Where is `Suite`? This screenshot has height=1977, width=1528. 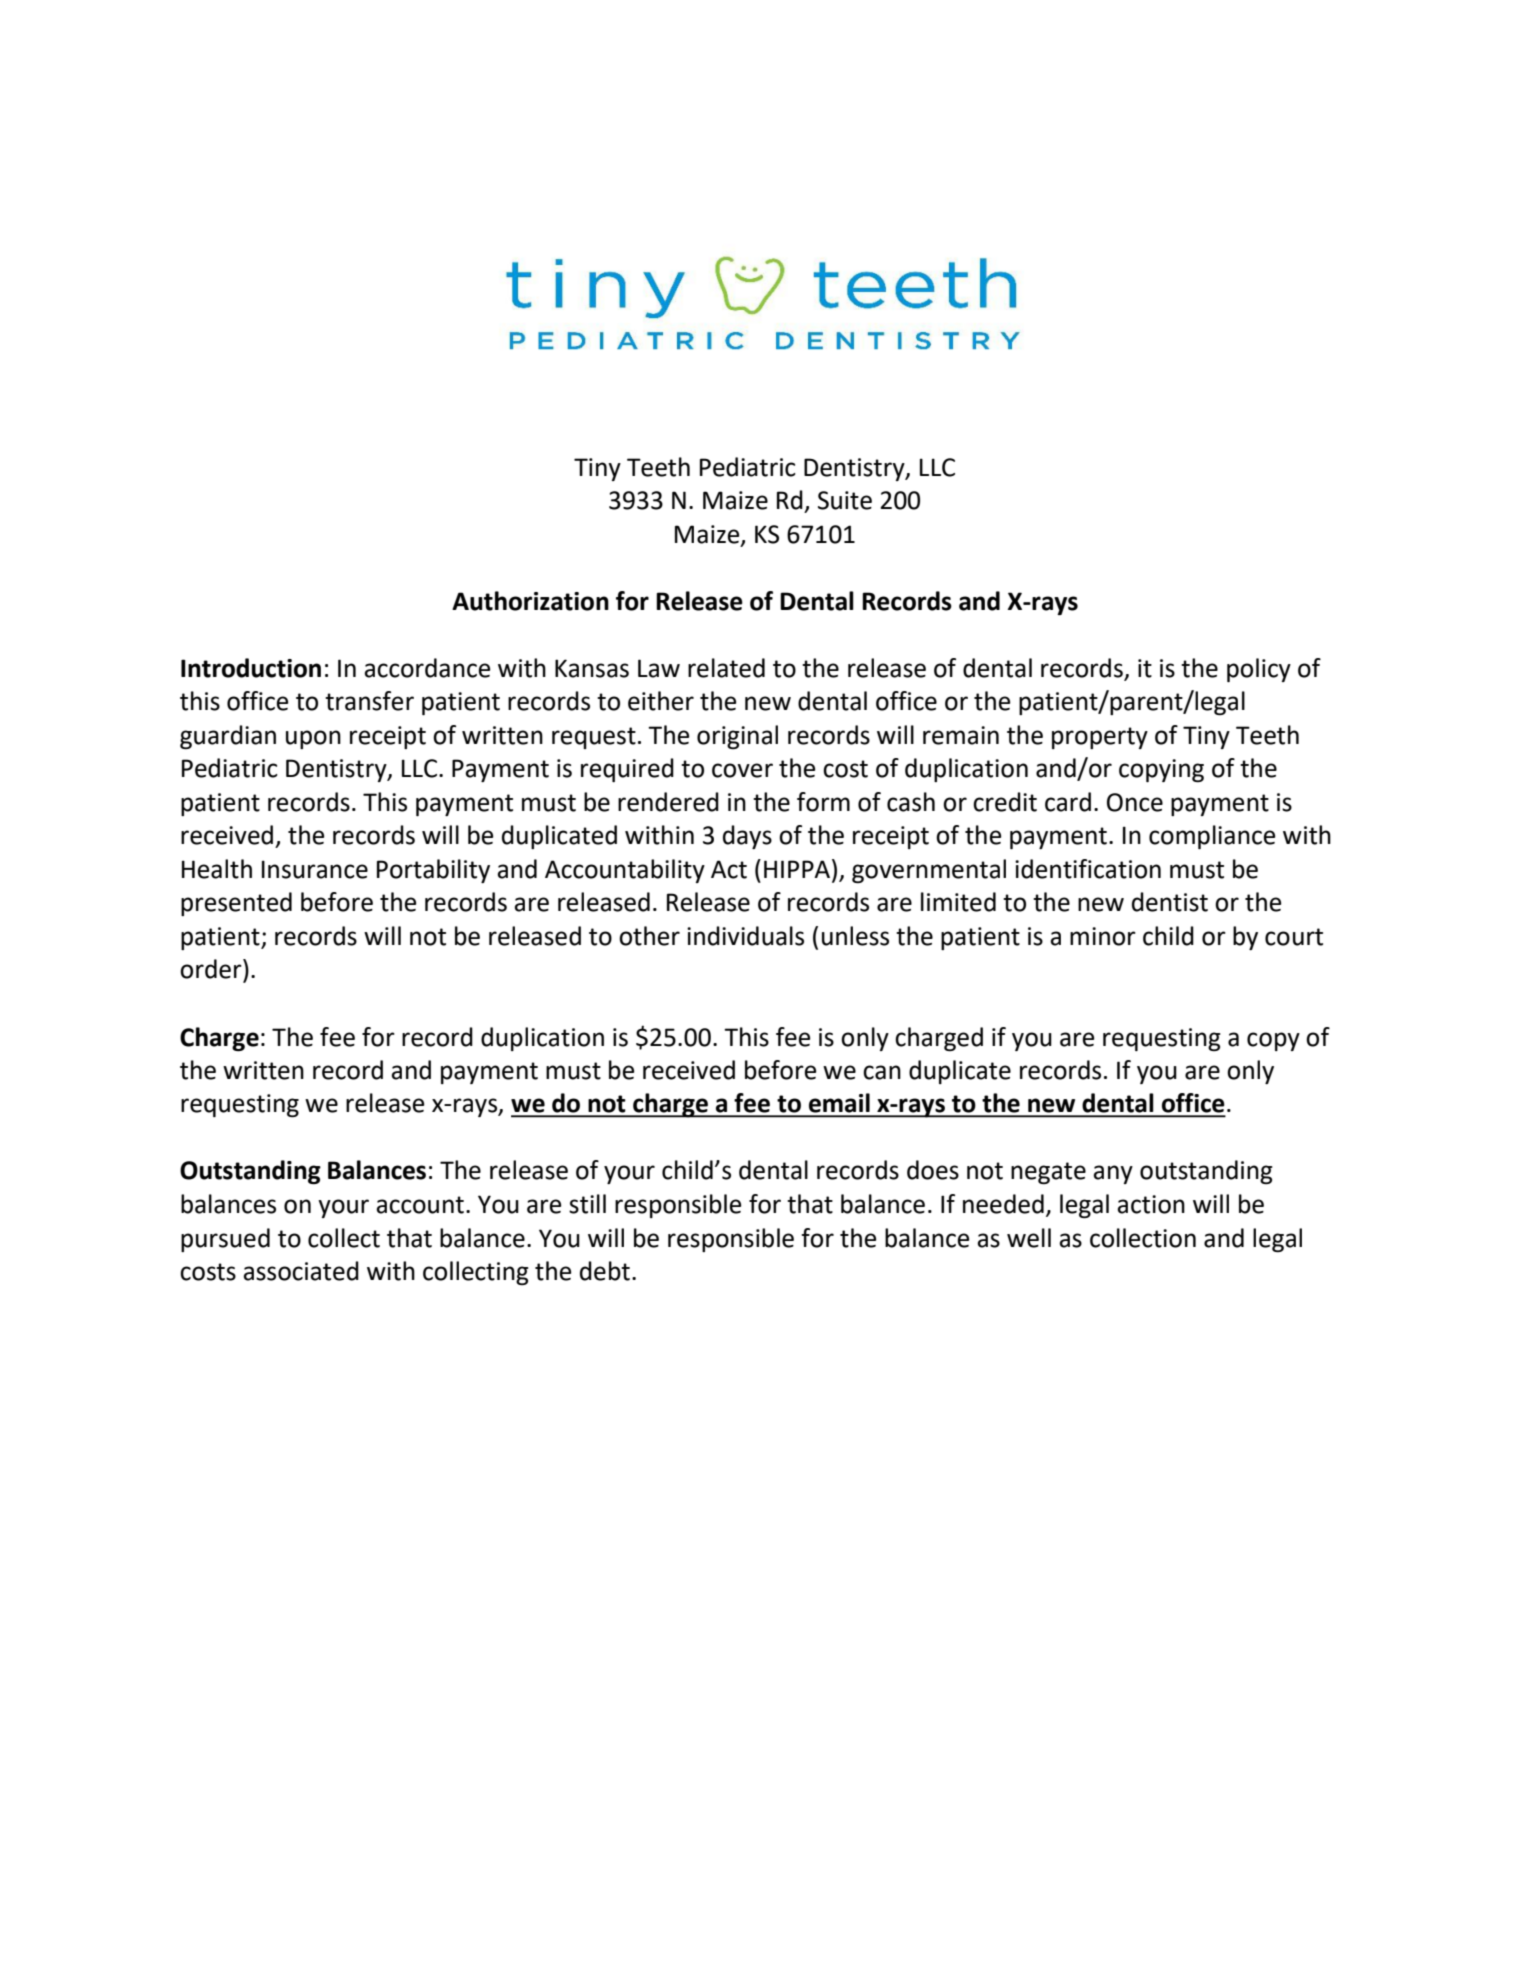 Suite is located at coordinates (845, 500).
